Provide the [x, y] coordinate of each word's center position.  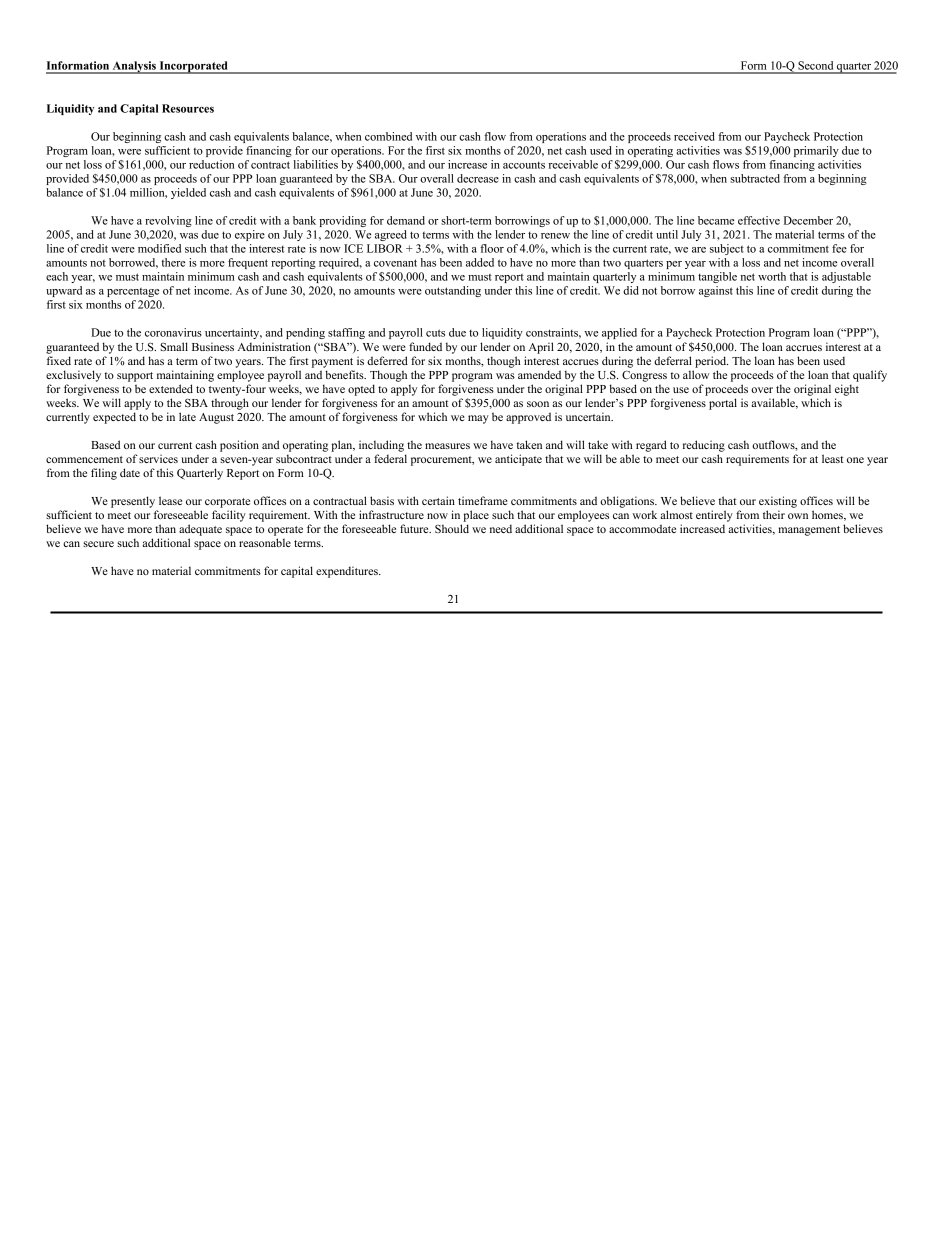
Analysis [134, 67]
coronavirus [173, 332]
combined [388, 136]
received [694, 136]
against [716, 291]
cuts [435, 333]
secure [98, 544]
